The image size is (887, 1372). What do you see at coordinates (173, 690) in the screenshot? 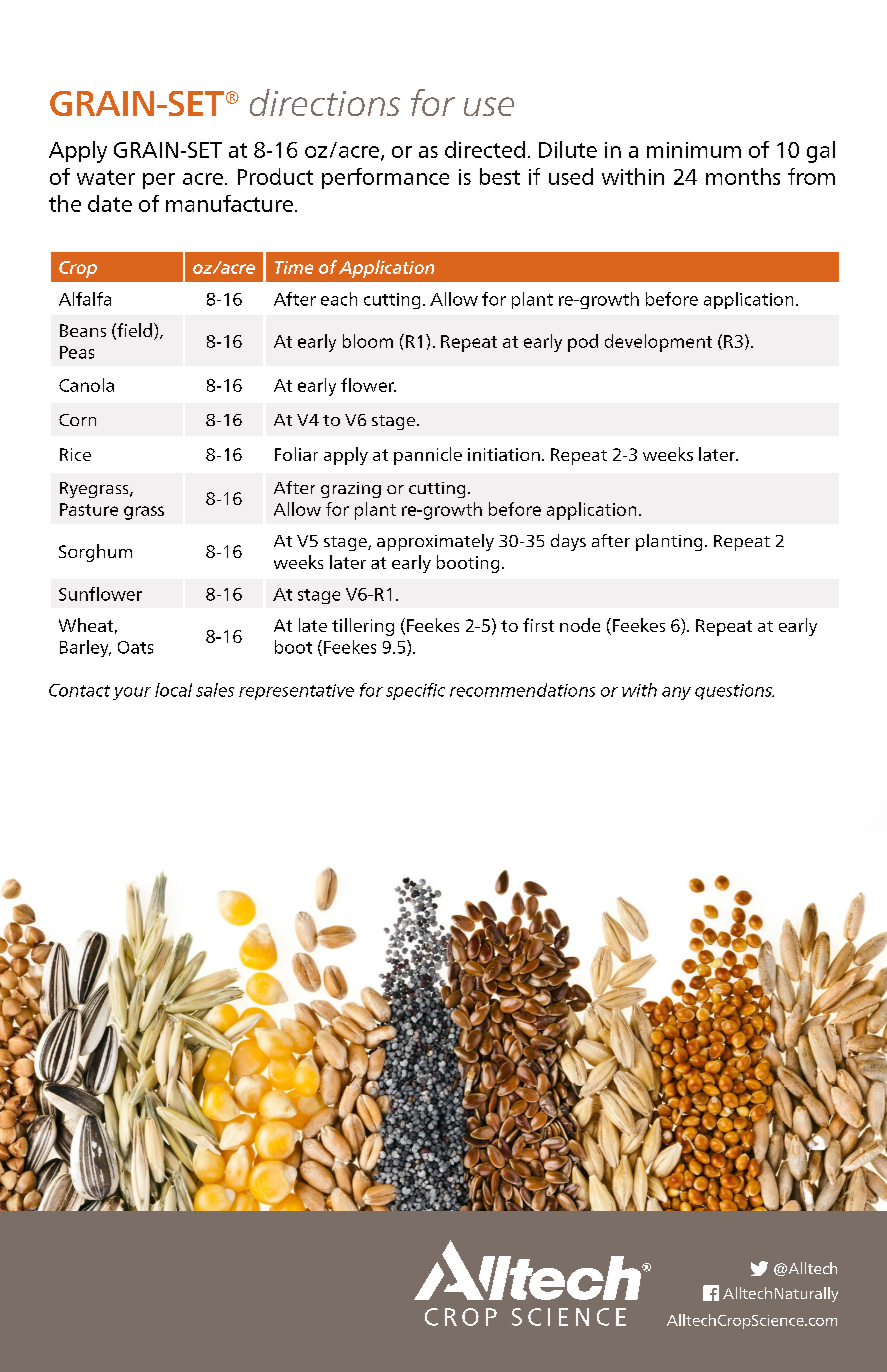
I see `local` at bounding box center [173, 690].
